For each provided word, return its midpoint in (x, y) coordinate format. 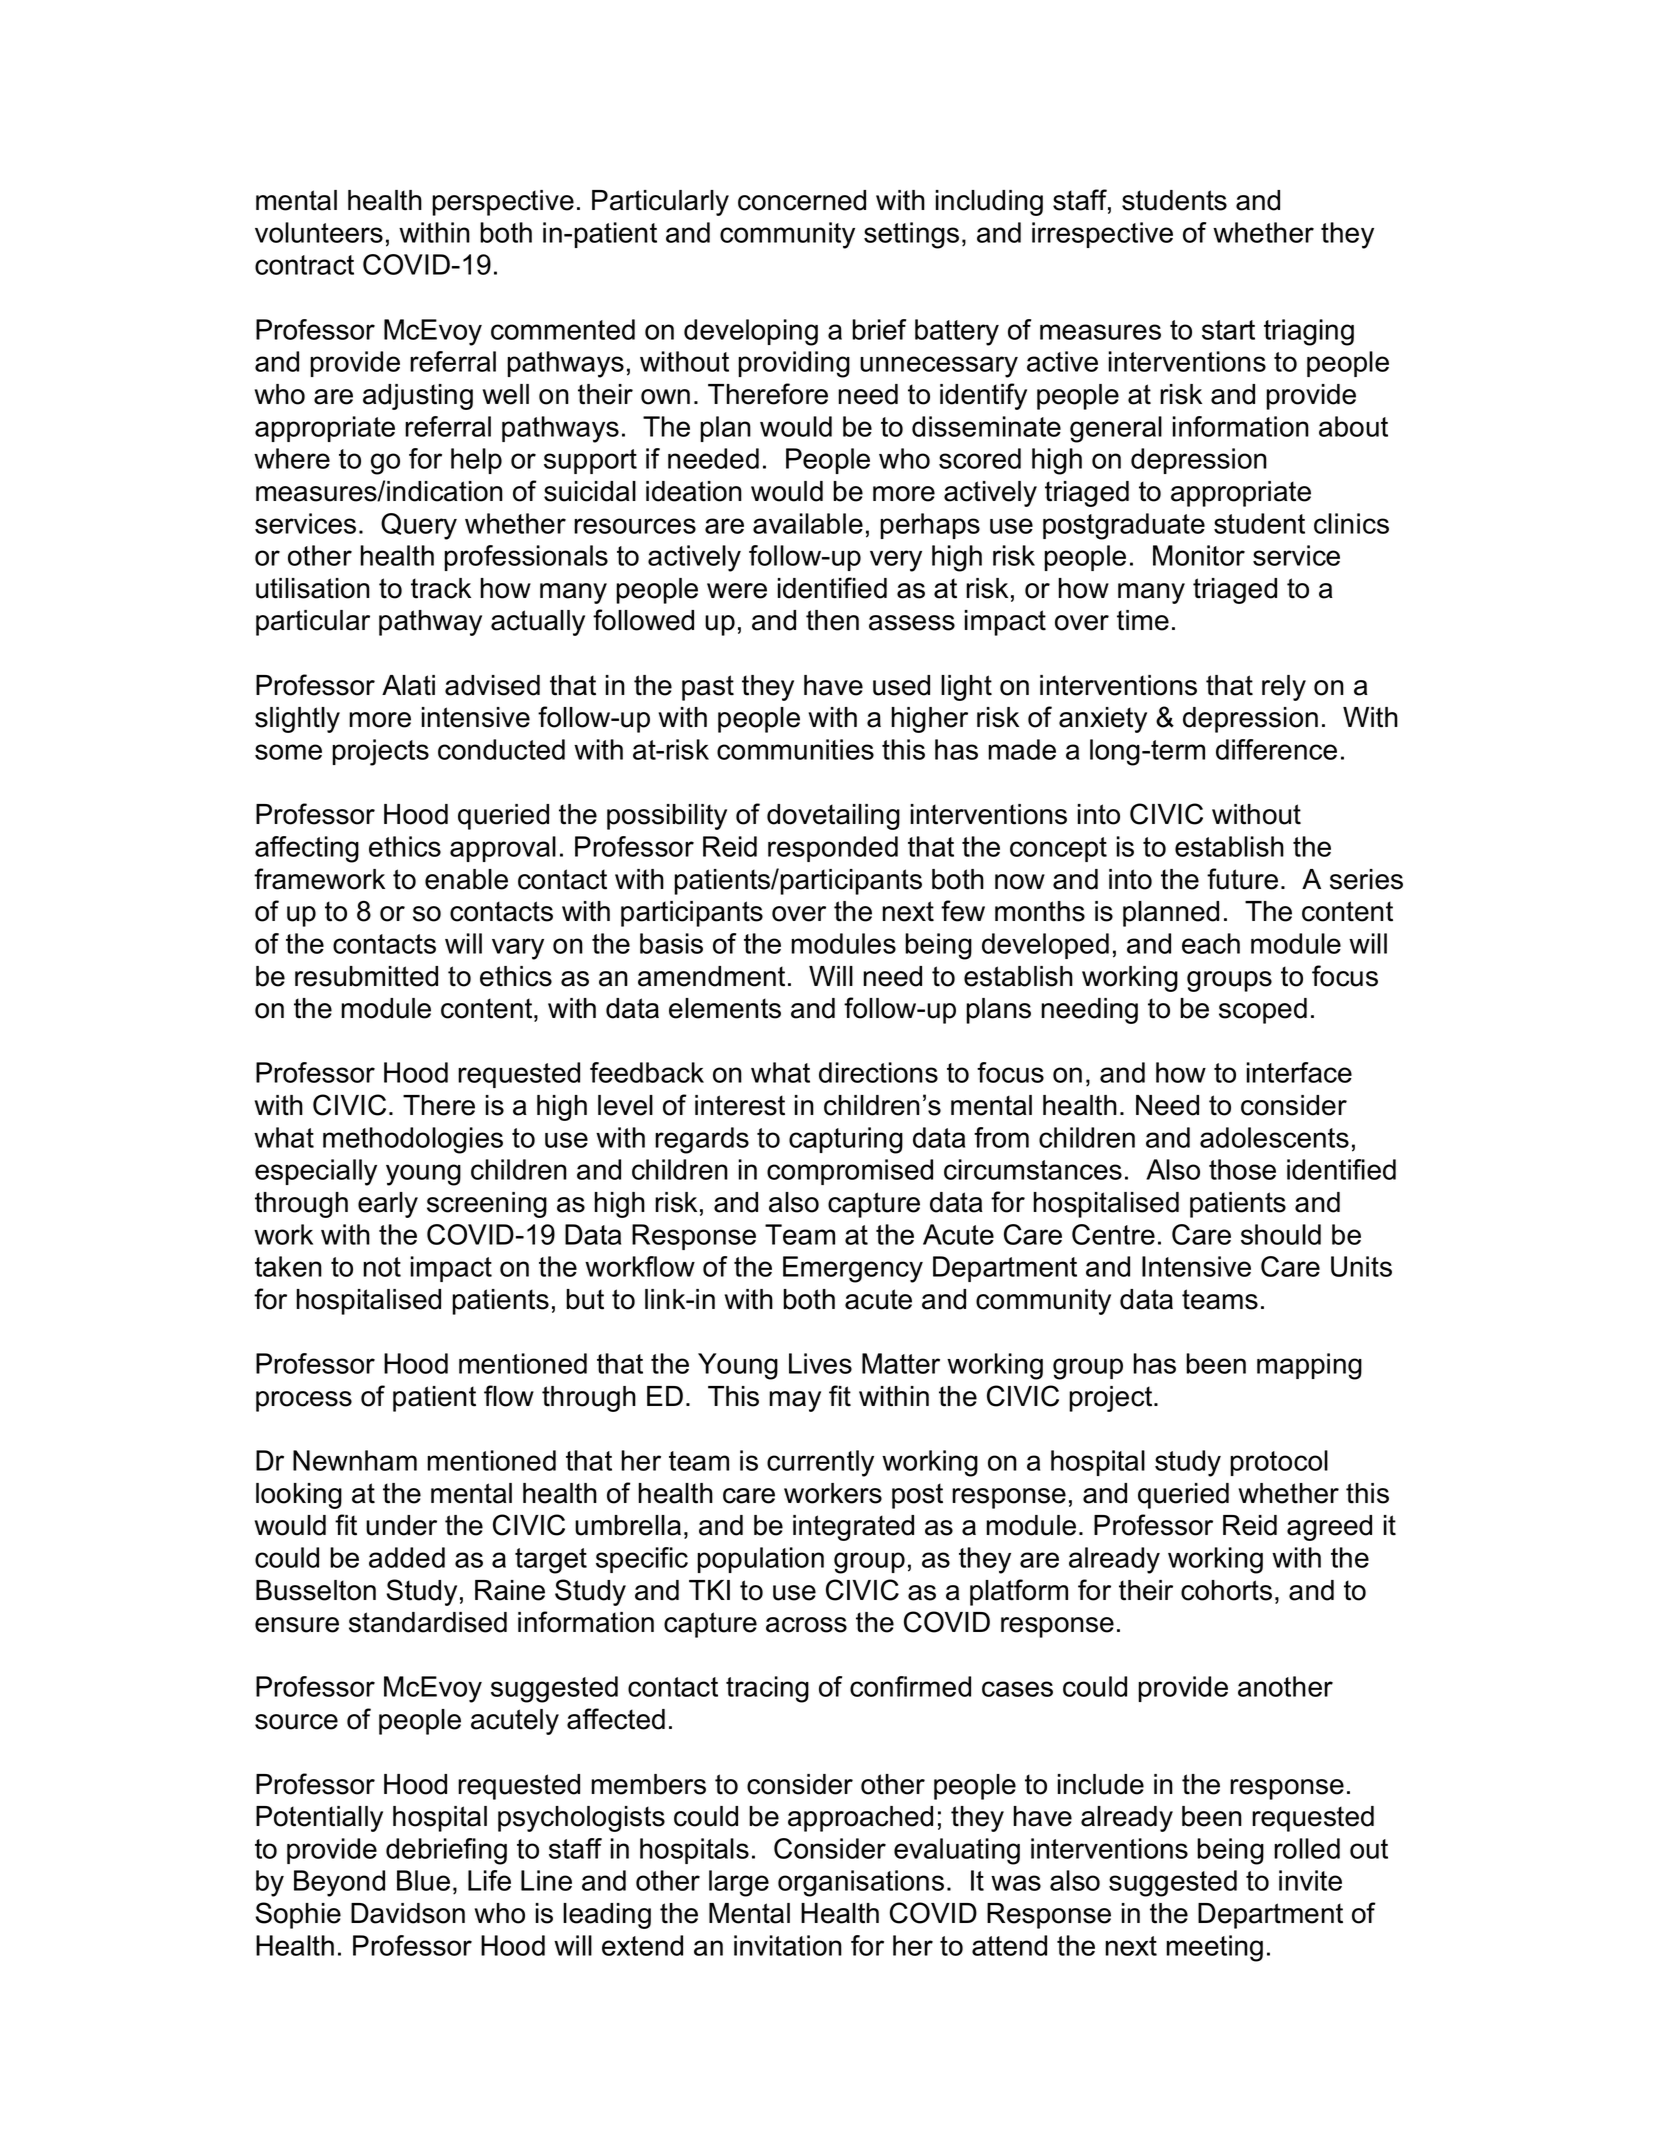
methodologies (413, 1140)
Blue (423, 1880)
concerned (802, 200)
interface (1299, 1072)
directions (878, 1072)
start (1228, 330)
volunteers (319, 232)
